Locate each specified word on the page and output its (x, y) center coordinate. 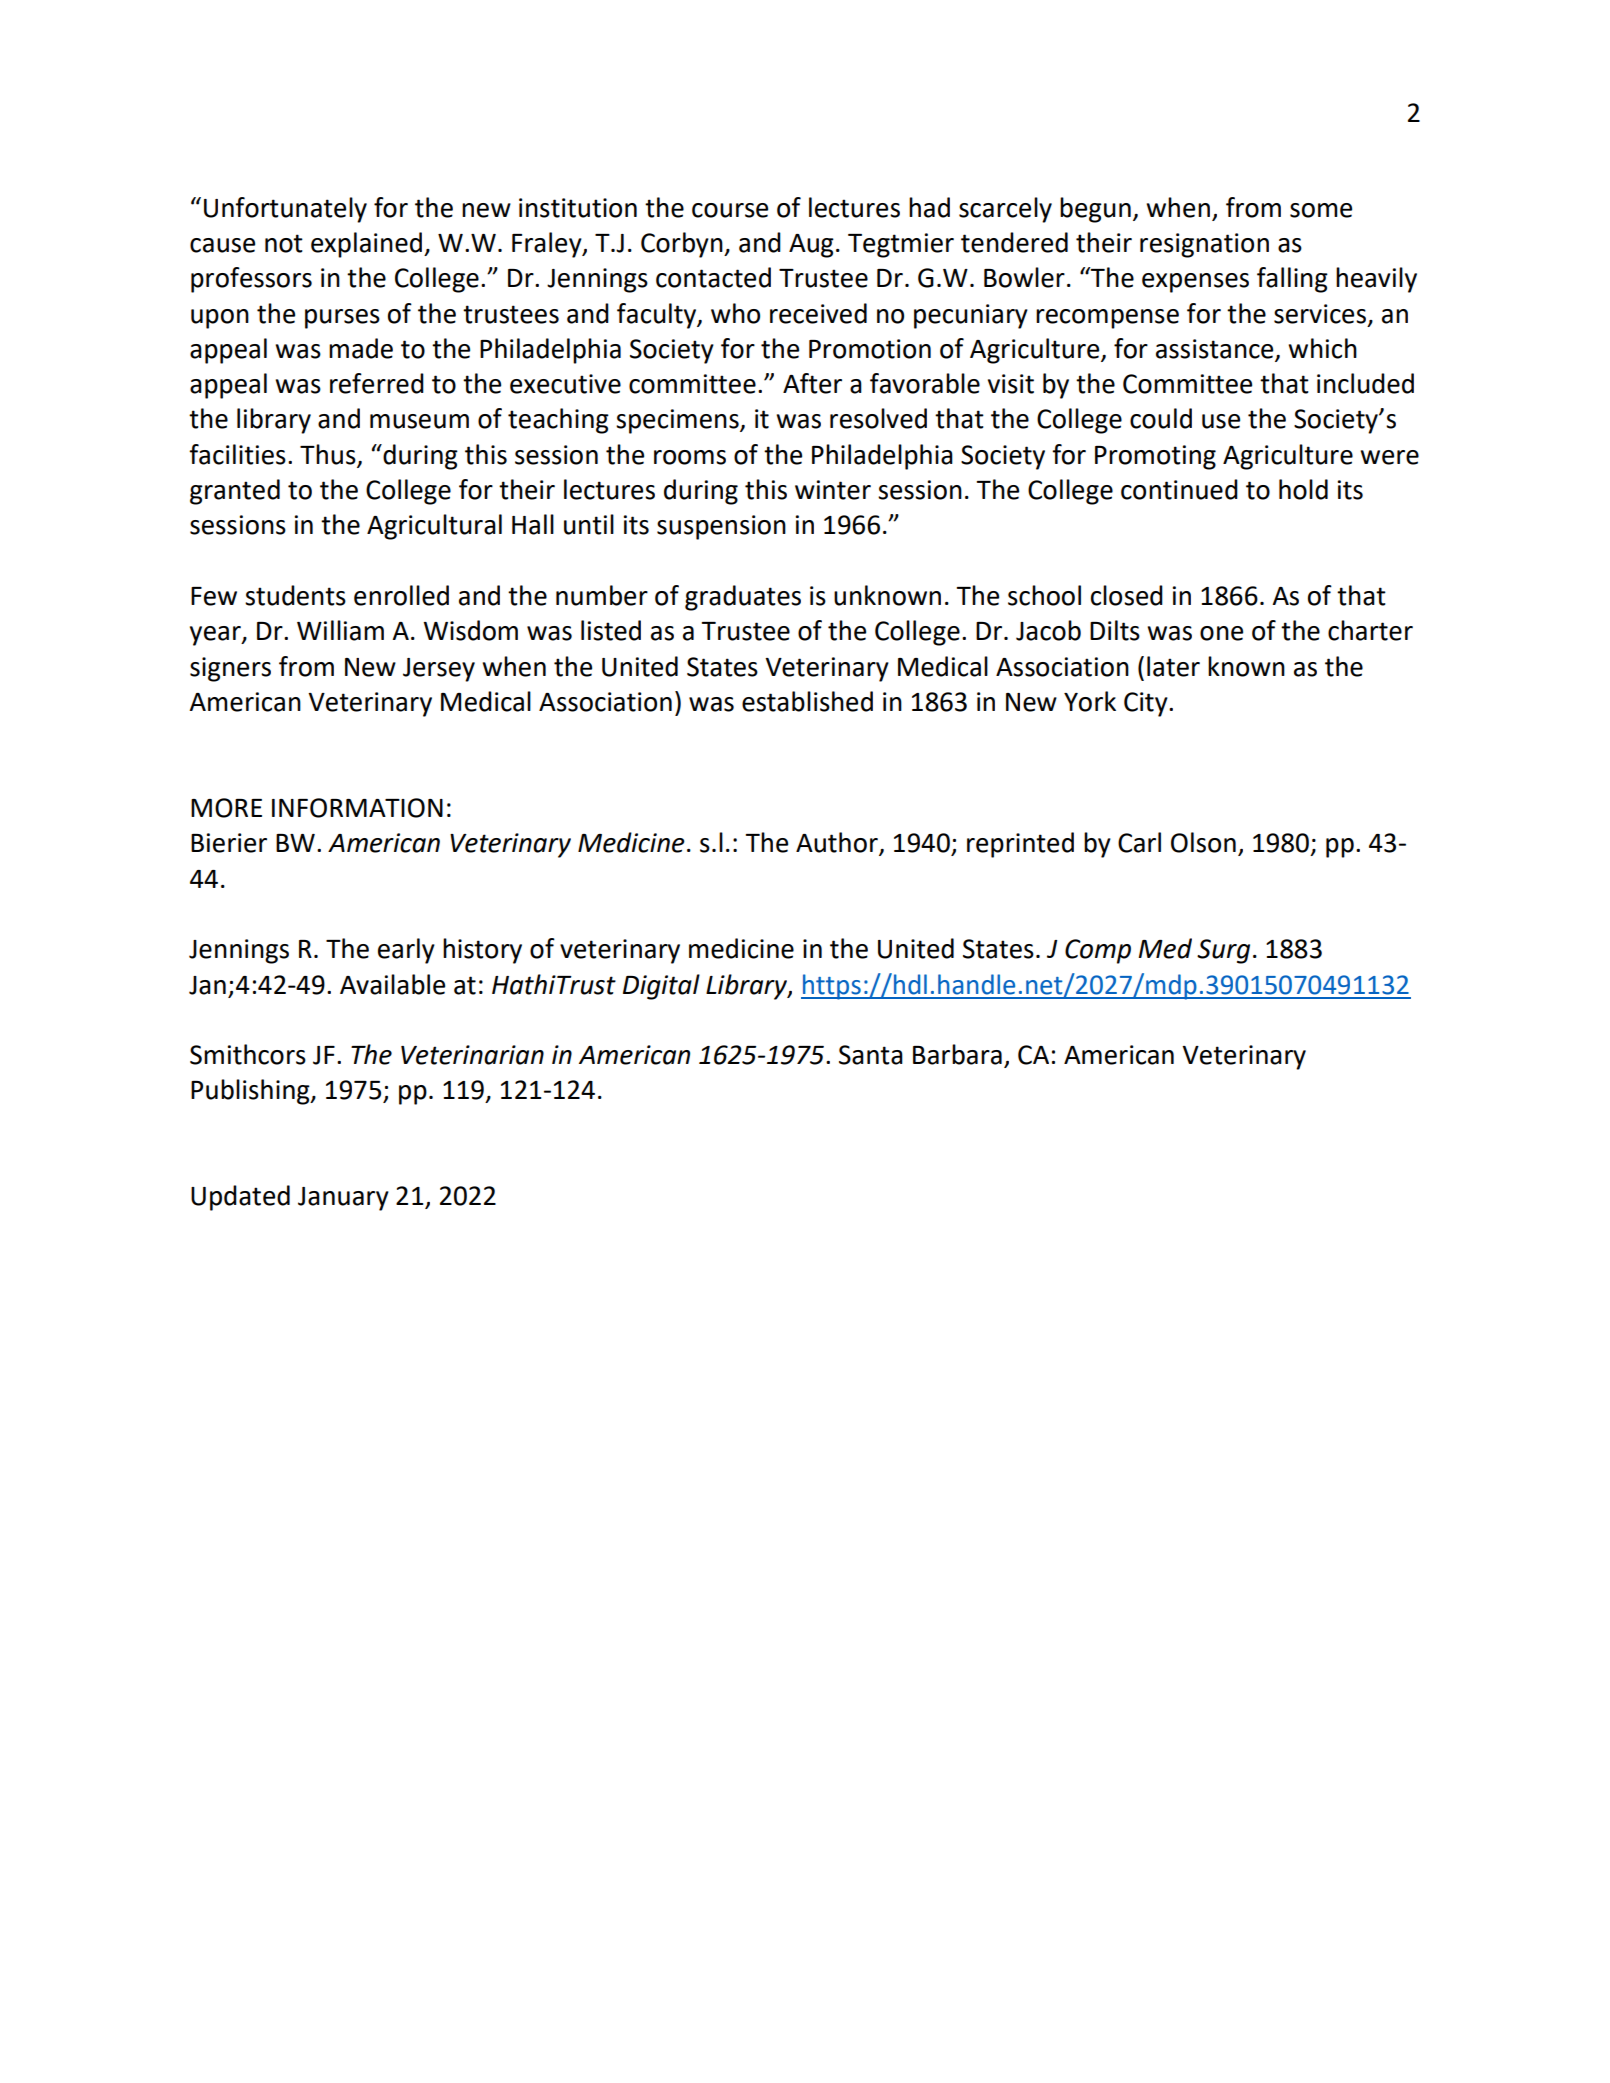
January (343, 1199)
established (807, 701)
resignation (1204, 245)
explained (366, 245)
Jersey (439, 670)
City (1147, 704)
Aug (811, 246)
